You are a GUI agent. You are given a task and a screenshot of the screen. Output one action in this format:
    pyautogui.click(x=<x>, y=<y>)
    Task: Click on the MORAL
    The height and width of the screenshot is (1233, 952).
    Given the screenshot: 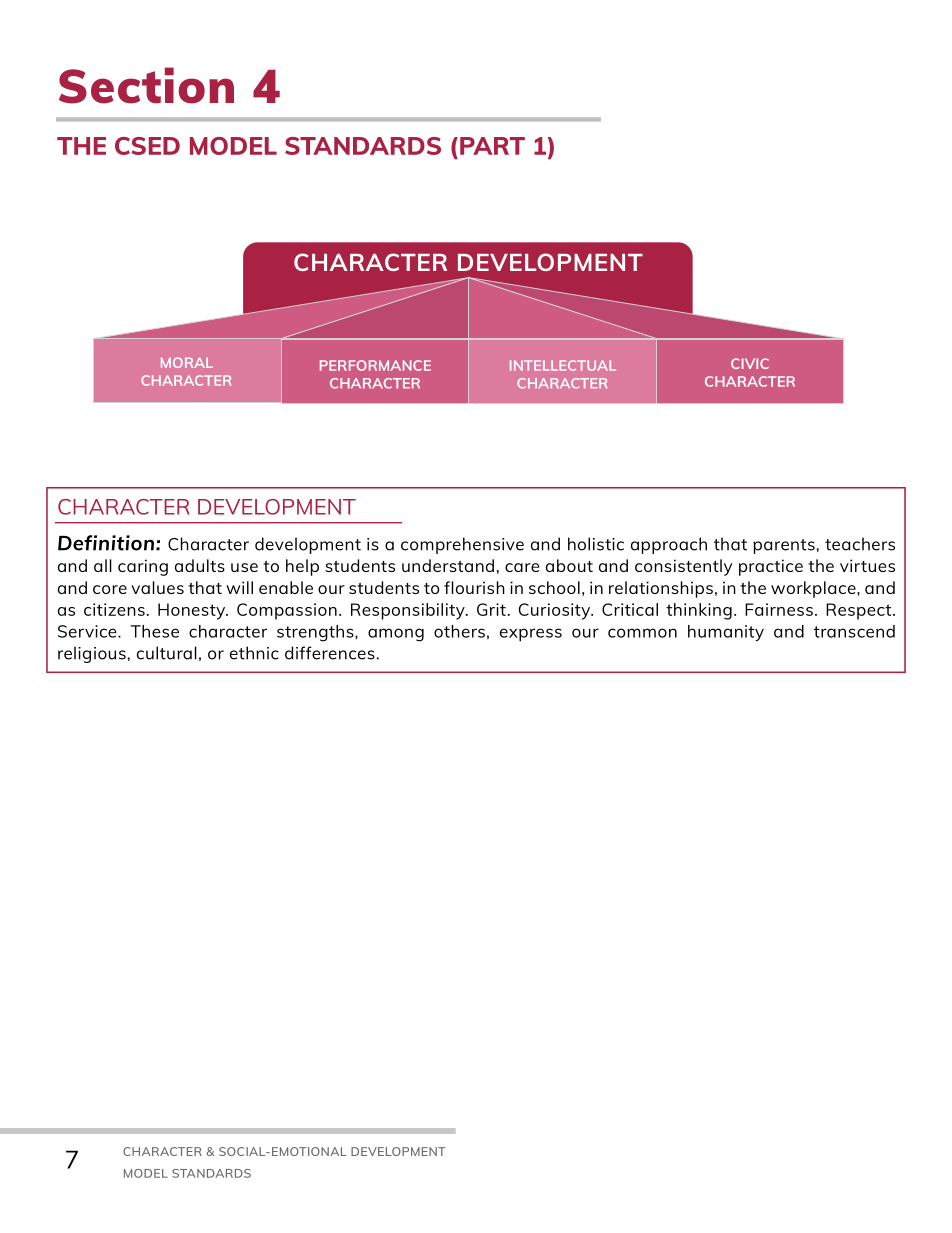 What is the action you would take?
    pyautogui.click(x=187, y=362)
